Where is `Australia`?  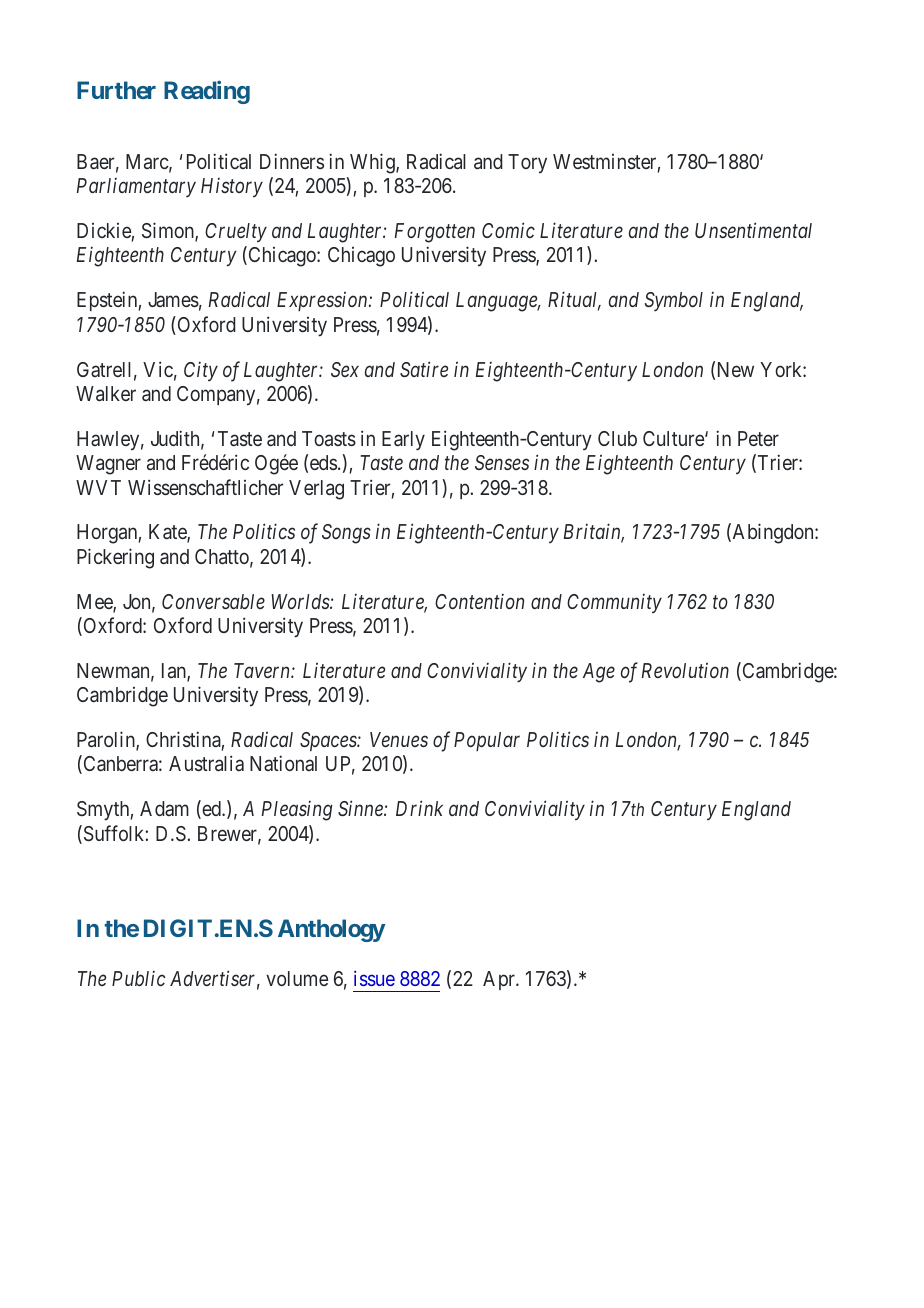 Australia is located at coordinates (206, 763).
